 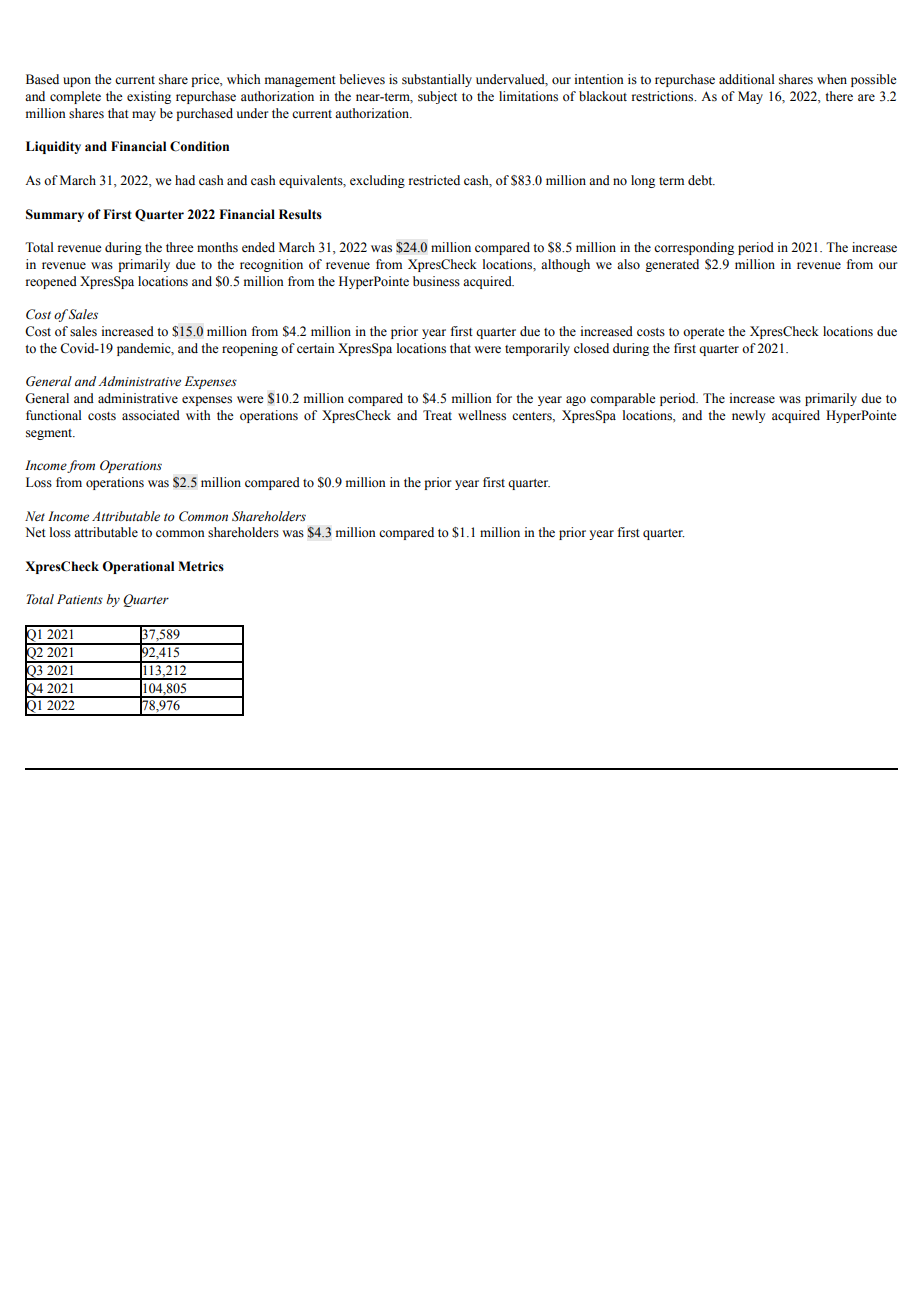 What do you see at coordinates (747, 79) in the screenshot?
I see `additional` at bounding box center [747, 79].
